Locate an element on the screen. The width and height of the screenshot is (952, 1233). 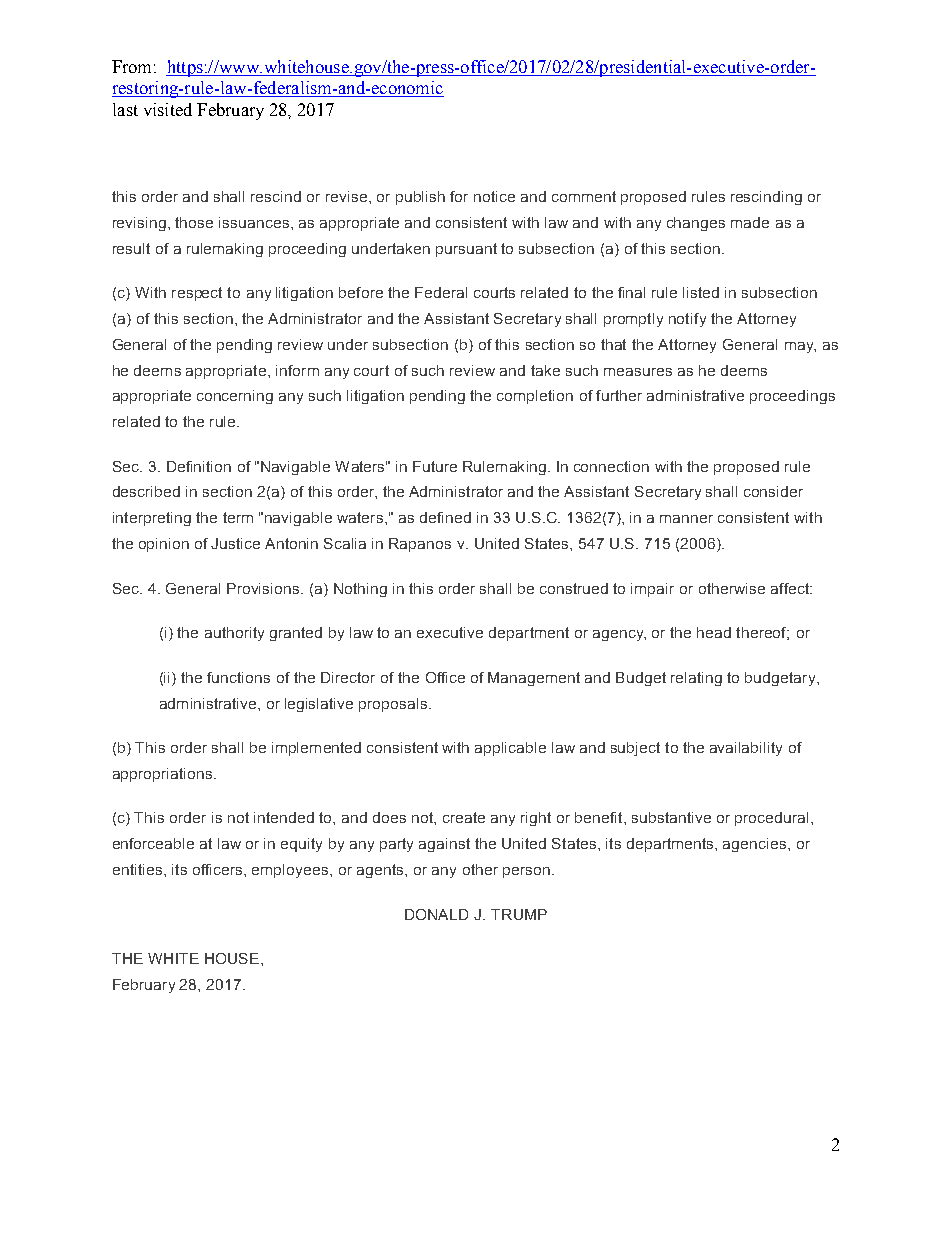
agencies is located at coordinates (756, 845).
